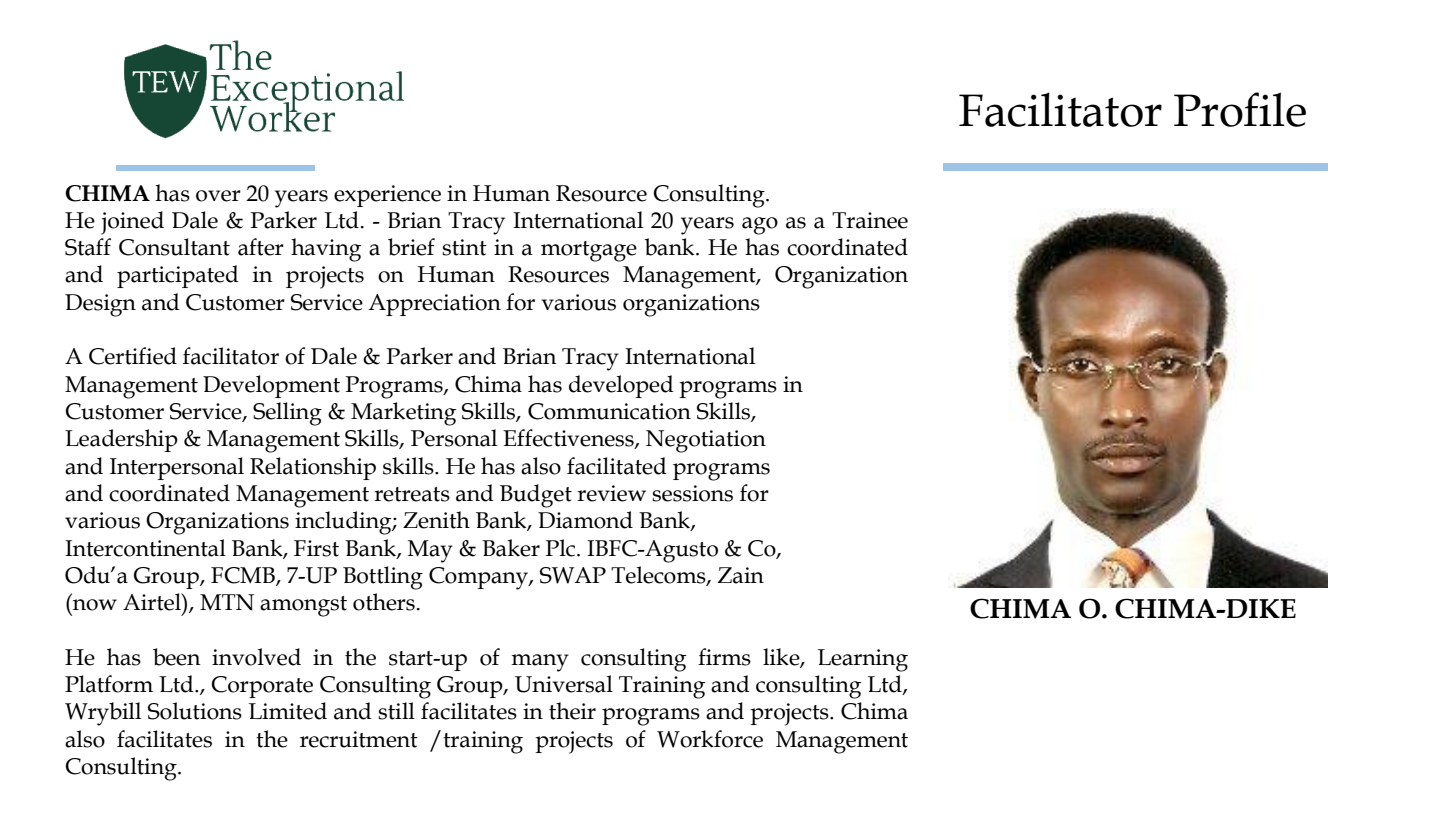 The image size is (1456, 819). I want to click on facilitated, so click(617, 466).
